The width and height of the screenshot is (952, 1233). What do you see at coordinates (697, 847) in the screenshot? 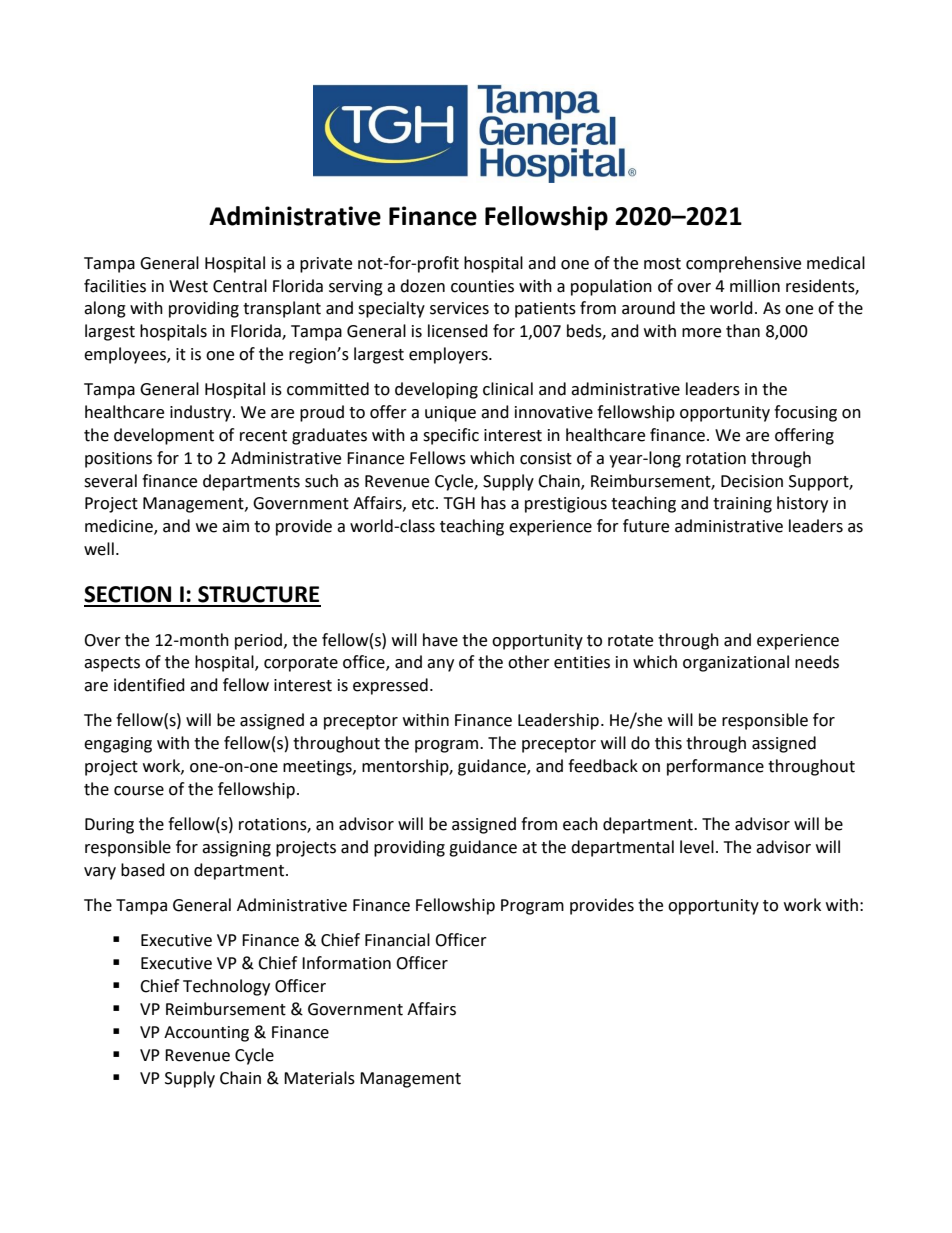
I see `level` at bounding box center [697, 847].
